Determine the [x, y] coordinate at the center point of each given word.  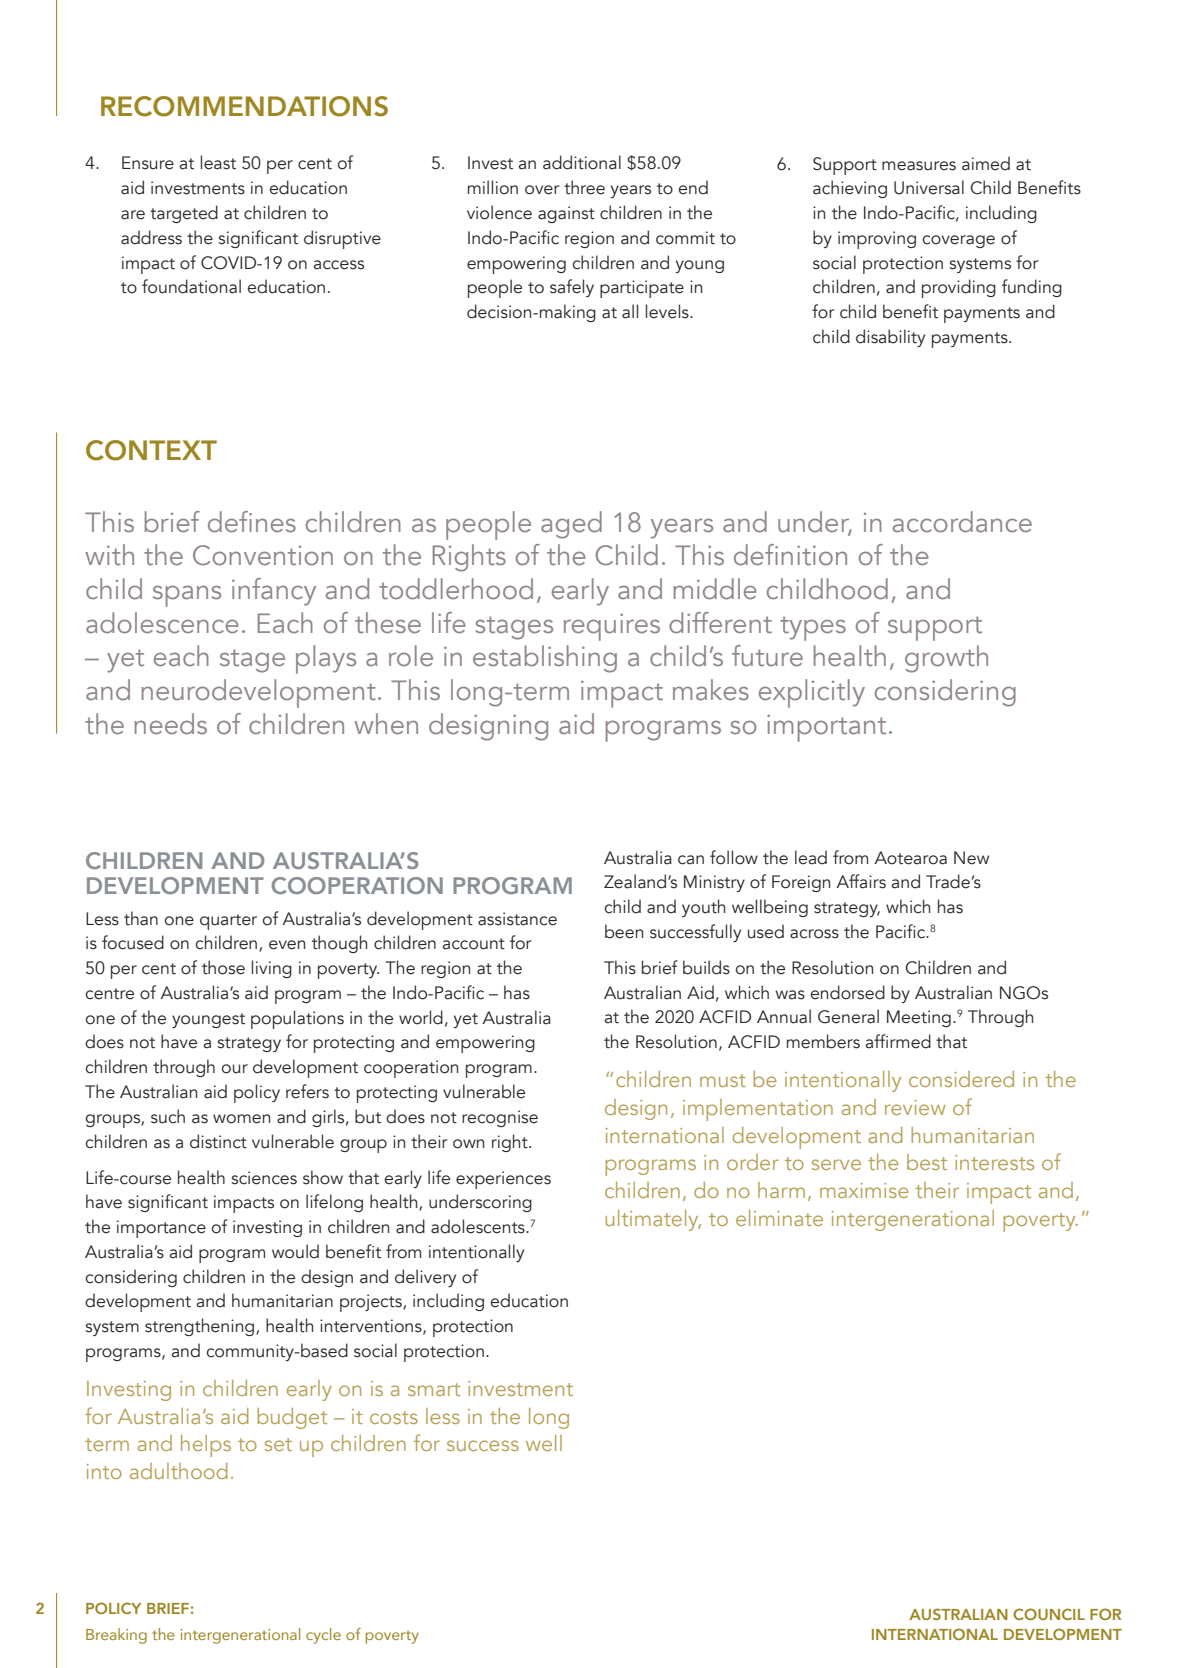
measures [919, 166]
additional [582, 162]
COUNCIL [1049, 1614]
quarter [228, 922]
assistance [517, 919]
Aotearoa [910, 858]
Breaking [116, 1636]
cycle [323, 1636]
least [218, 162]
